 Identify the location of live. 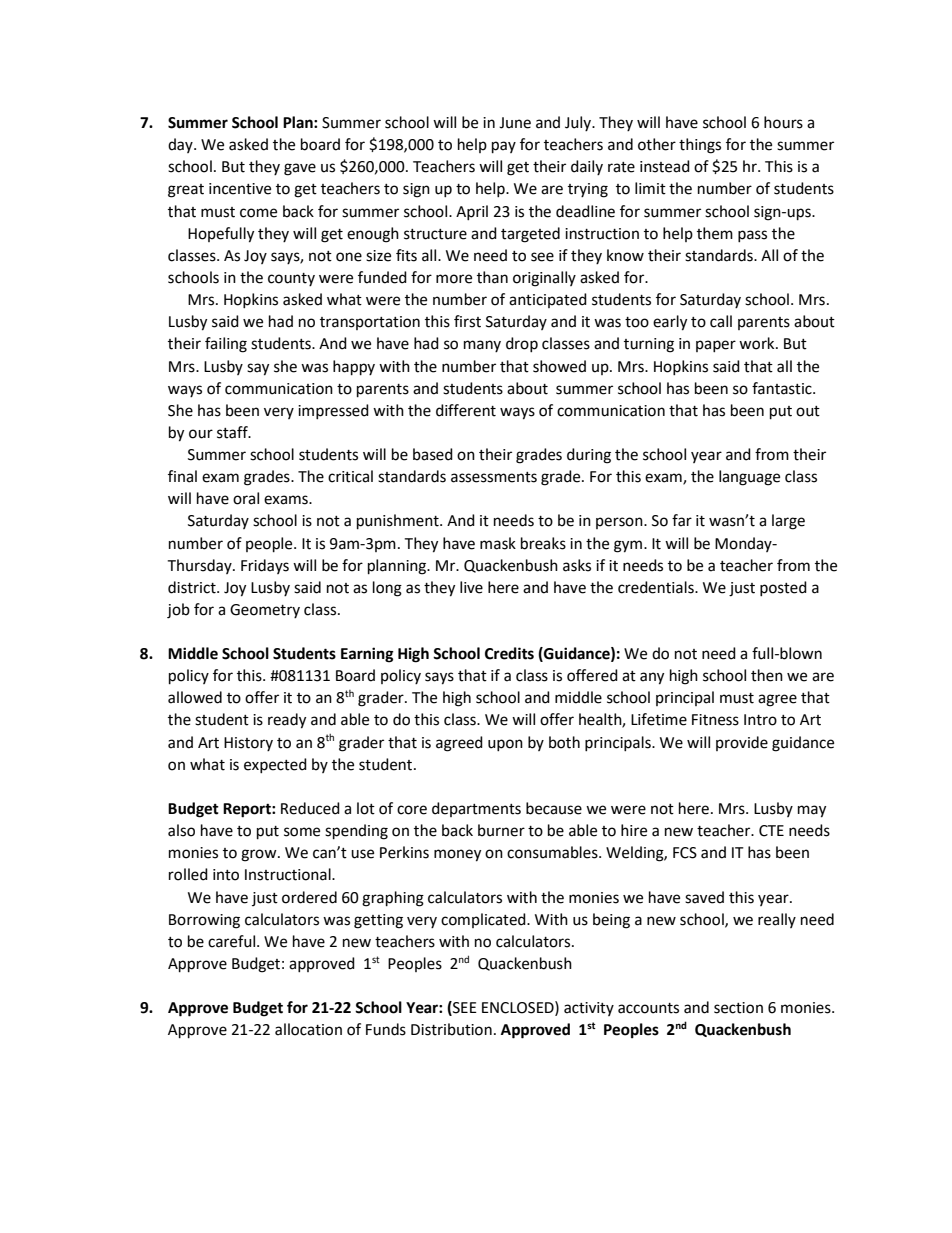
(471, 587).
